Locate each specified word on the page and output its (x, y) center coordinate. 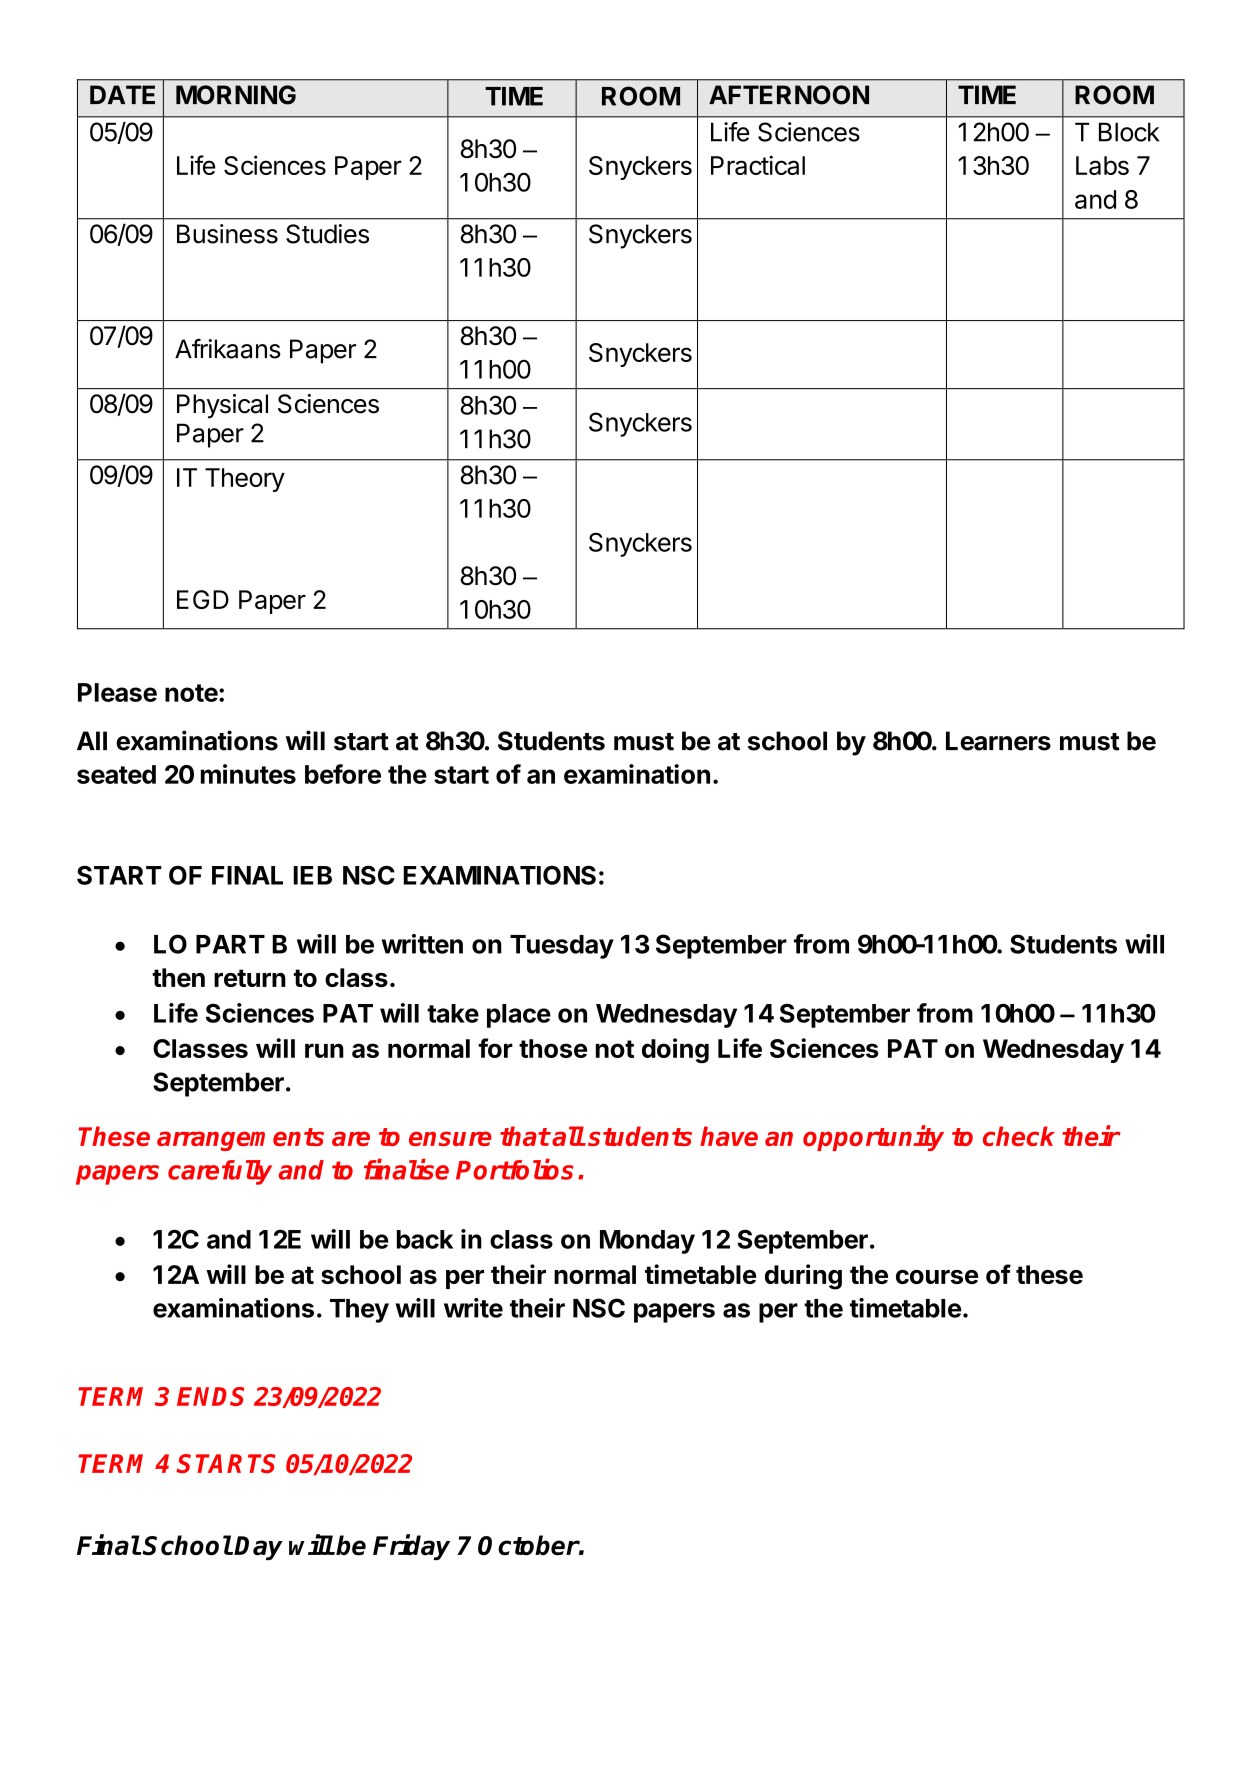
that (525, 1136)
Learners (998, 741)
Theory (245, 480)
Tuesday (562, 947)
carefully (220, 1172)
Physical (222, 406)
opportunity (873, 1138)
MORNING (236, 95)
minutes (248, 774)
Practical (758, 165)
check (1019, 1136)
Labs (1102, 165)
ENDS (210, 1396)
